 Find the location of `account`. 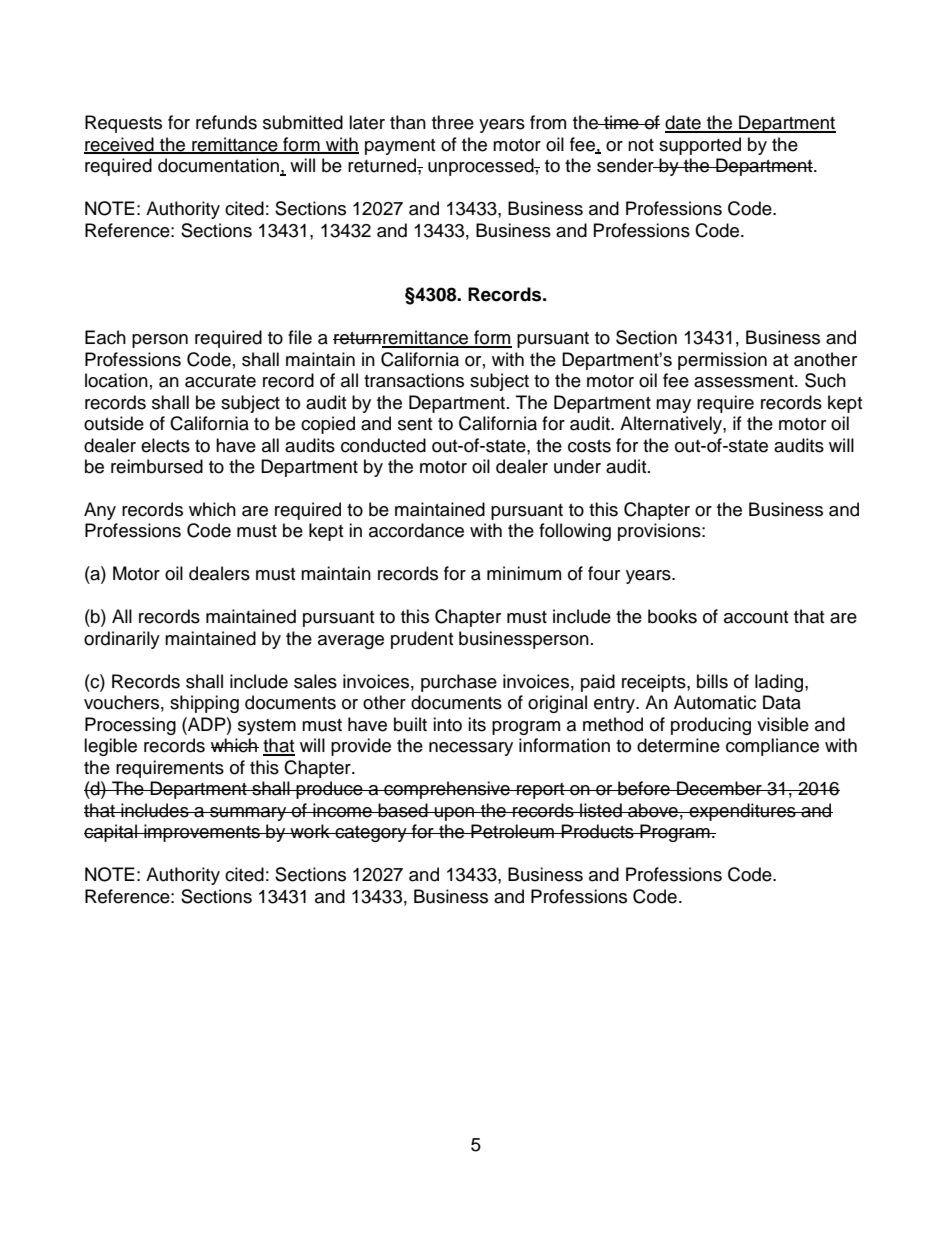

account is located at coordinates (756, 617).
